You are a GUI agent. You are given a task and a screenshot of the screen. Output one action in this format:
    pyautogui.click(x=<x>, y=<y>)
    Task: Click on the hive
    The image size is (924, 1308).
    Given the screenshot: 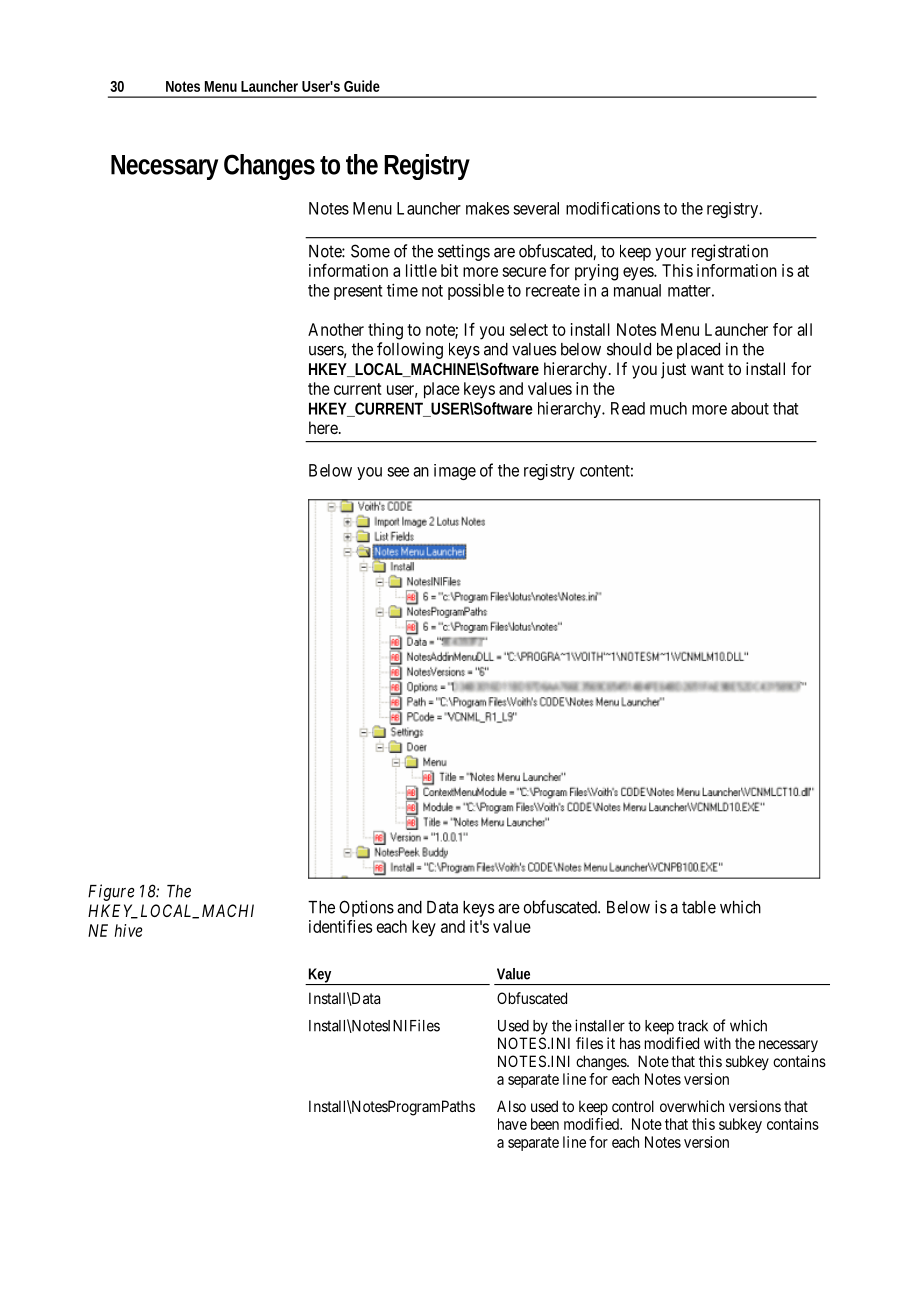 What is the action you would take?
    pyautogui.click(x=129, y=930)
